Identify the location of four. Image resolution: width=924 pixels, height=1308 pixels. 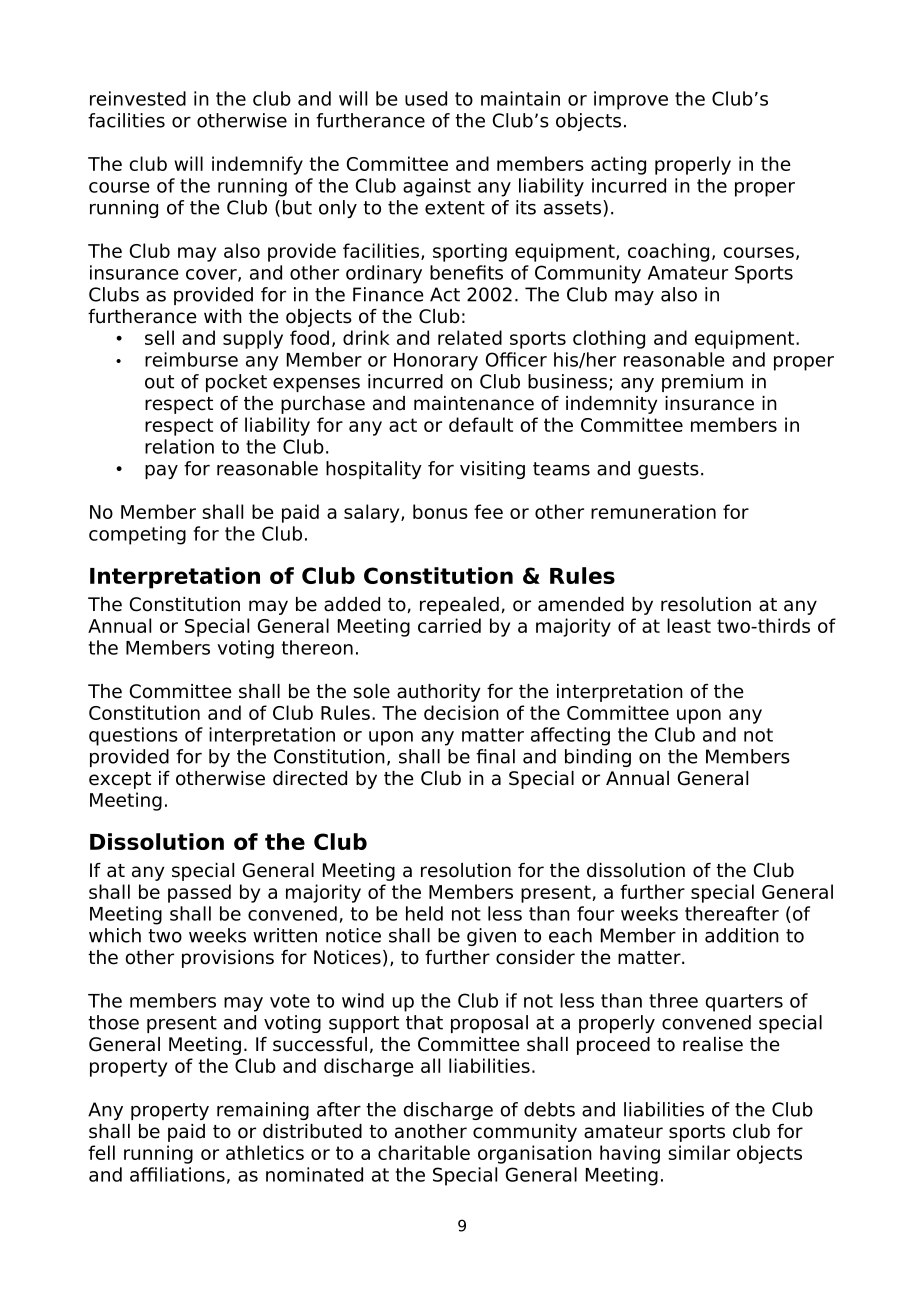
(595, 913).
